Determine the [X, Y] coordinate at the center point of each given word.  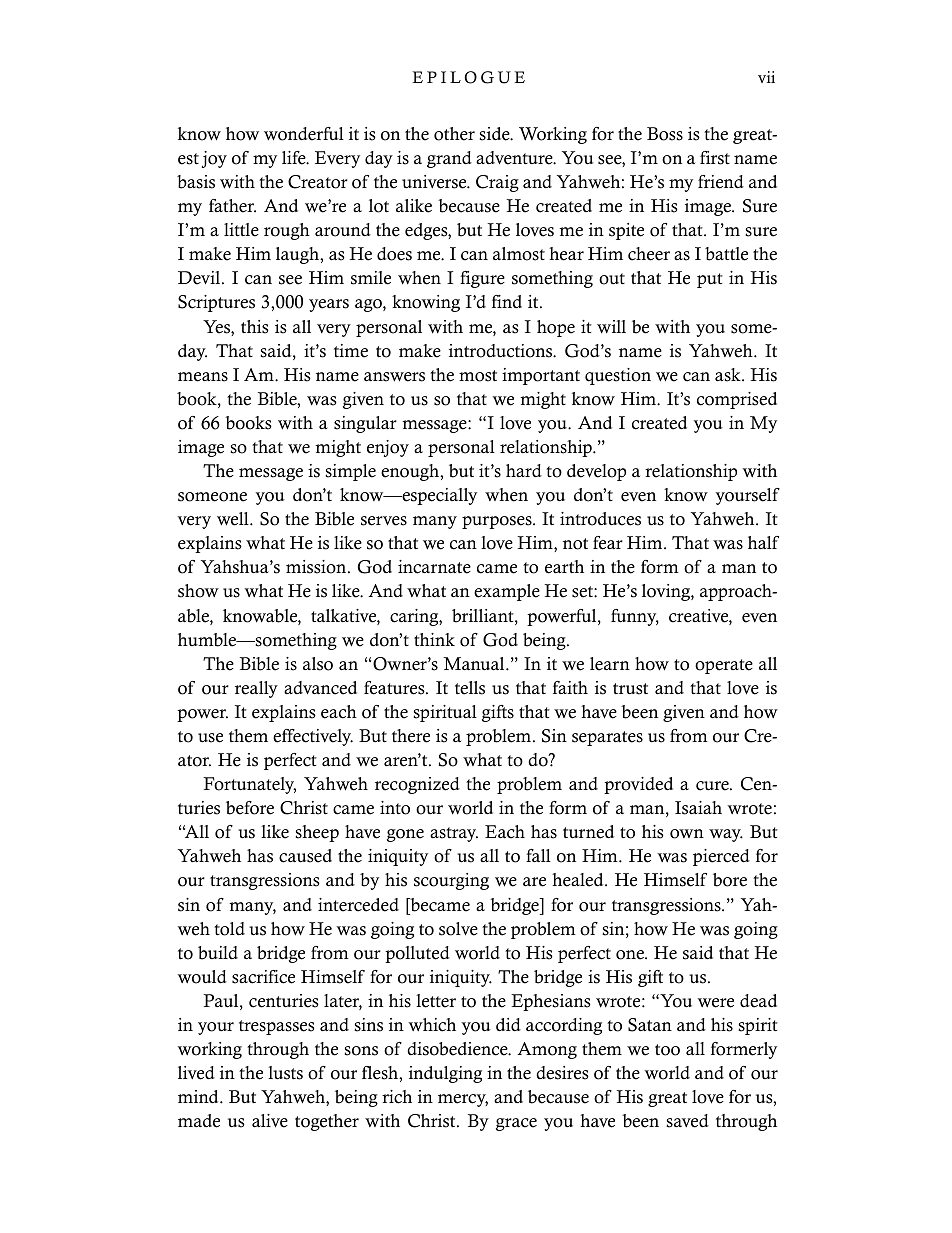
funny [635, 617]
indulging [445, 1074]
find [507, 301]
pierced [721, 857]
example [507, 592]
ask [729, 375]
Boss [665, 134]
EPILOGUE [468, 77]
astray [454, 834]
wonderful [304, 134]
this [255, 327]
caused [305, 856]
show [198, 591]
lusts [285, 1073]
